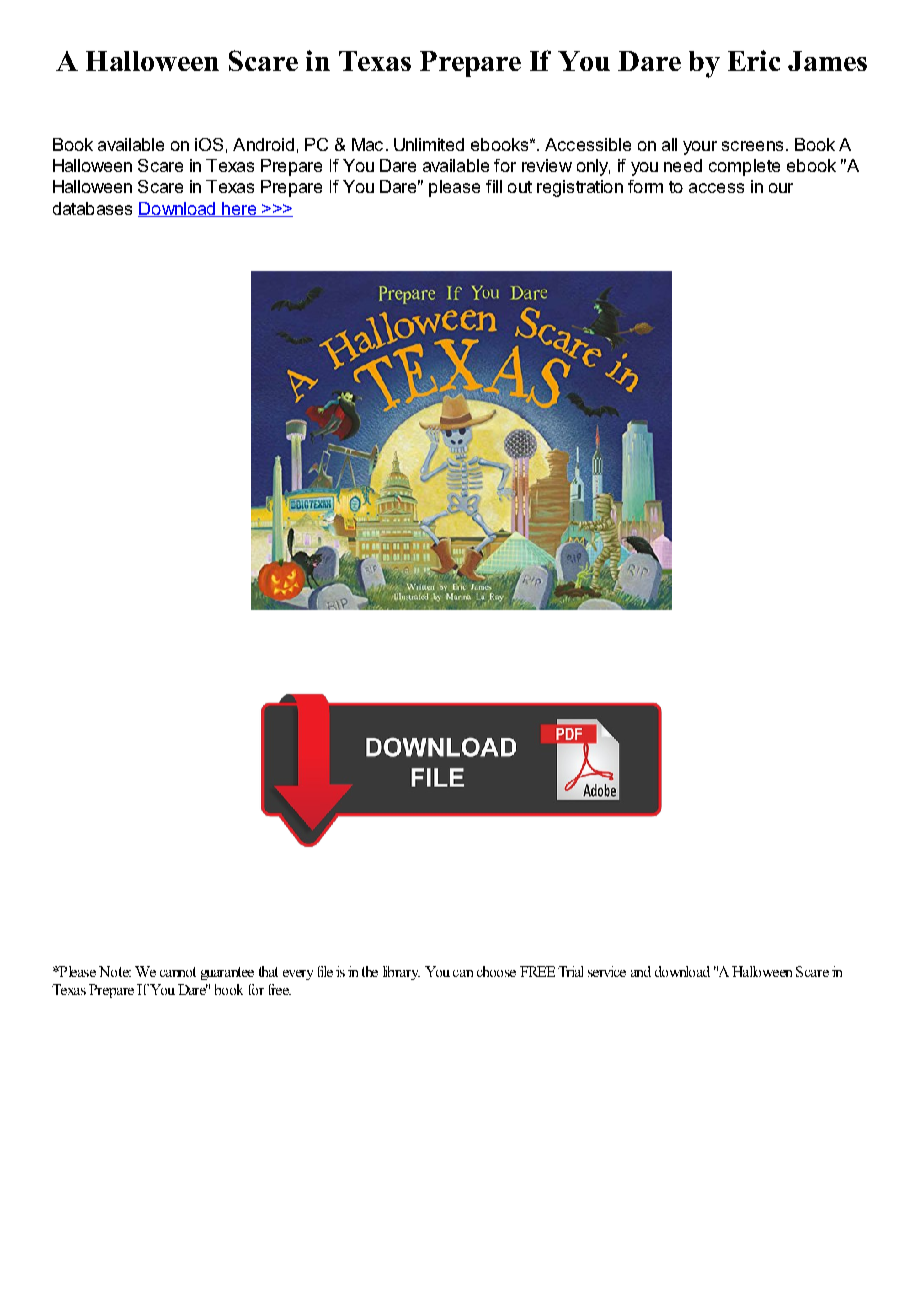 The image size is (924, 1308). What do you see at coordinates (239, 209) in the screenshot?
I see `here` at bounding box center [239, 209].
